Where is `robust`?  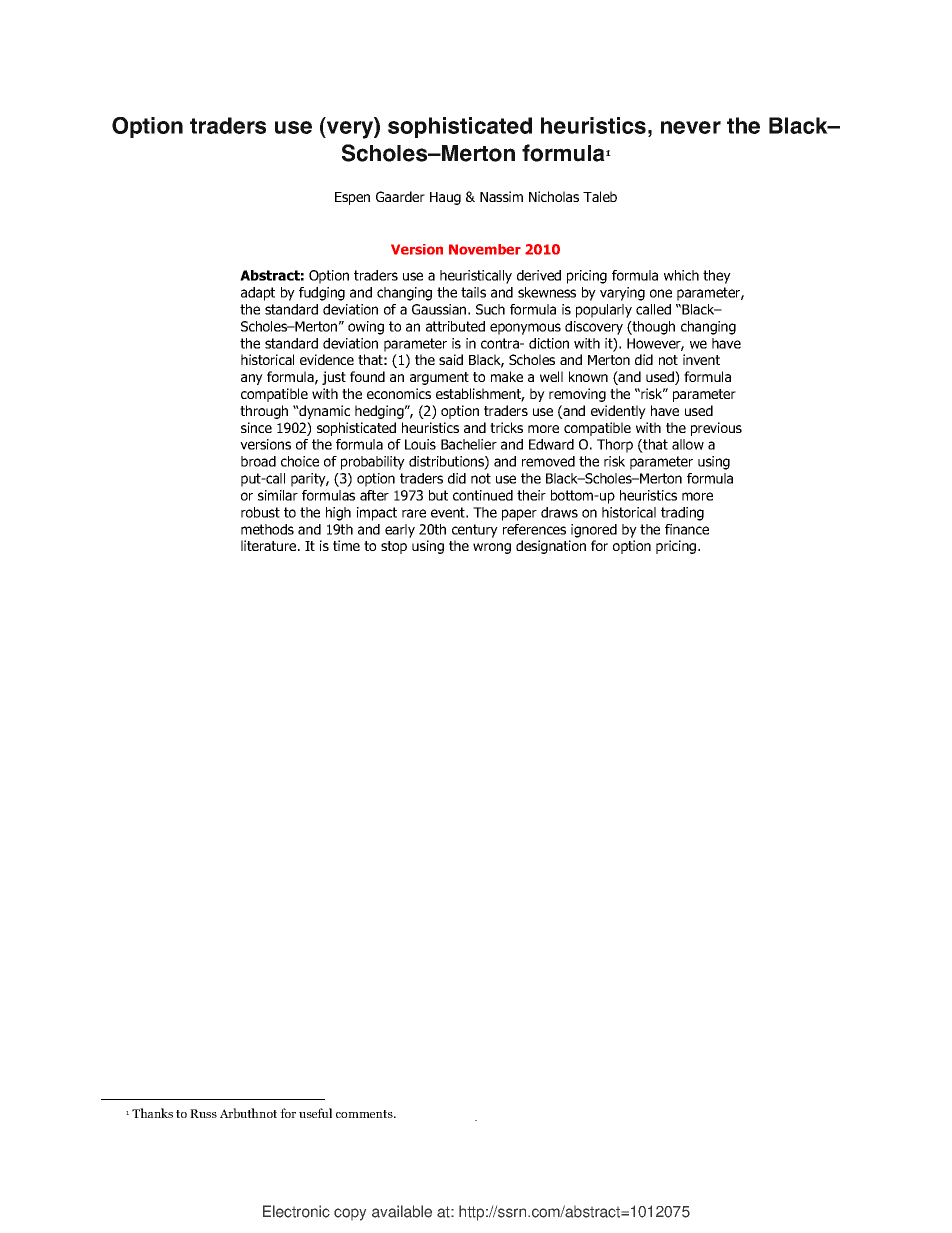
robust is located at coordinates (260, 512).
